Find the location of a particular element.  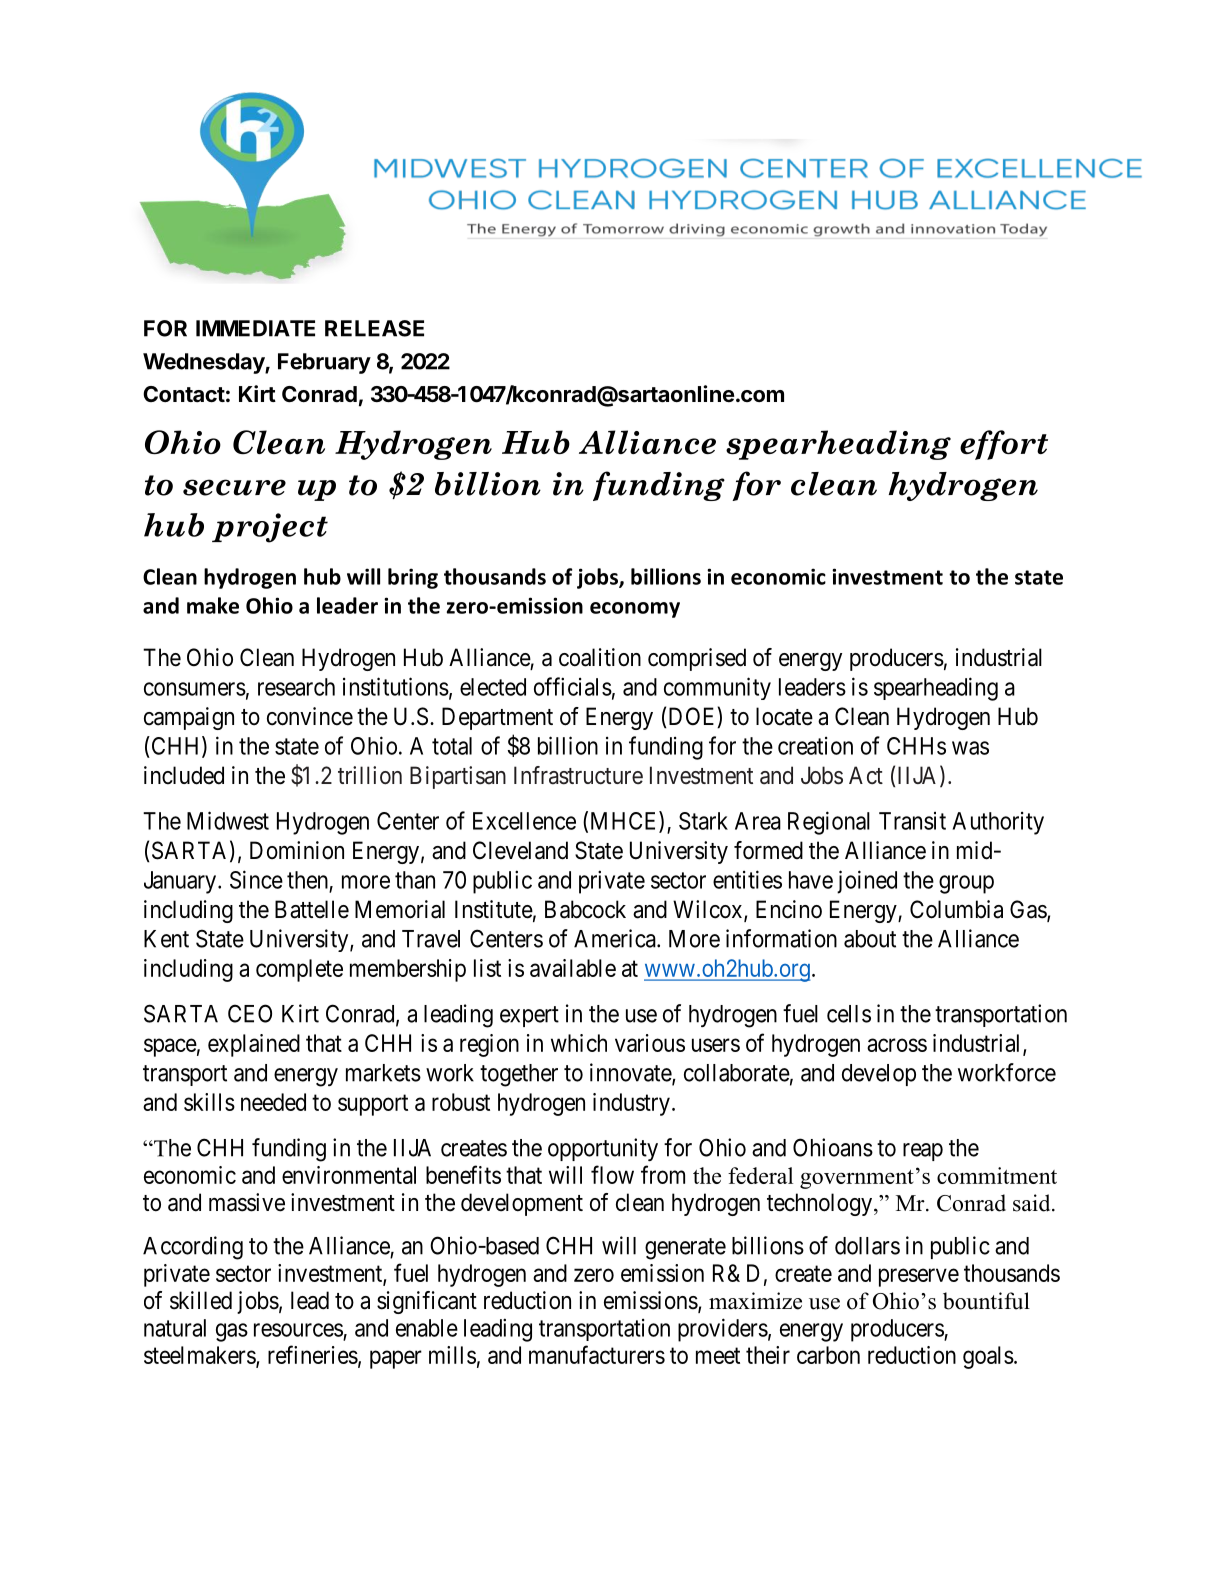

Transit is located at coordinates (912, 821).
